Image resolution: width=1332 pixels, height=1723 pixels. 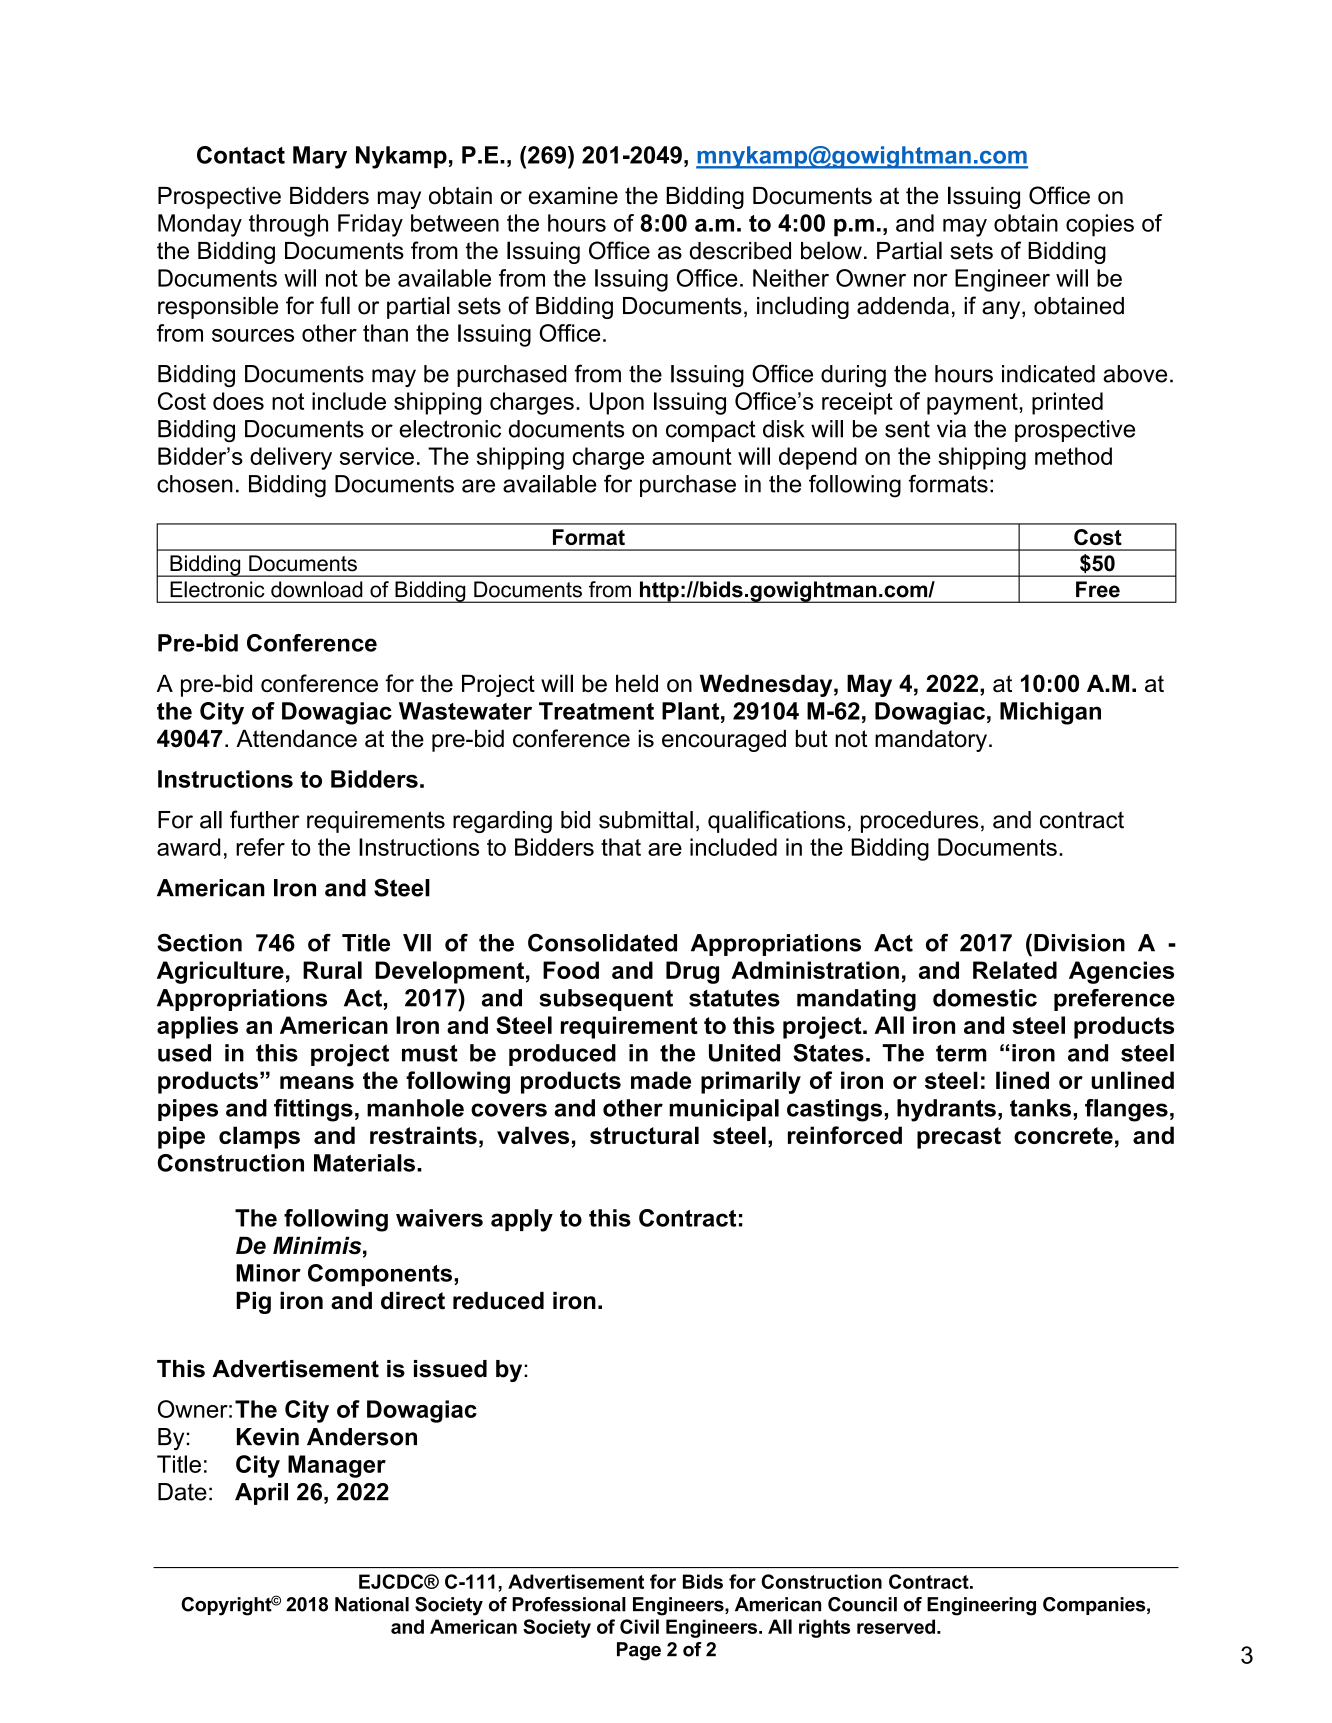 What do you see at coordinates (644, 1135) in the document?
I see `structural` at bounding box center [644, 1135].
